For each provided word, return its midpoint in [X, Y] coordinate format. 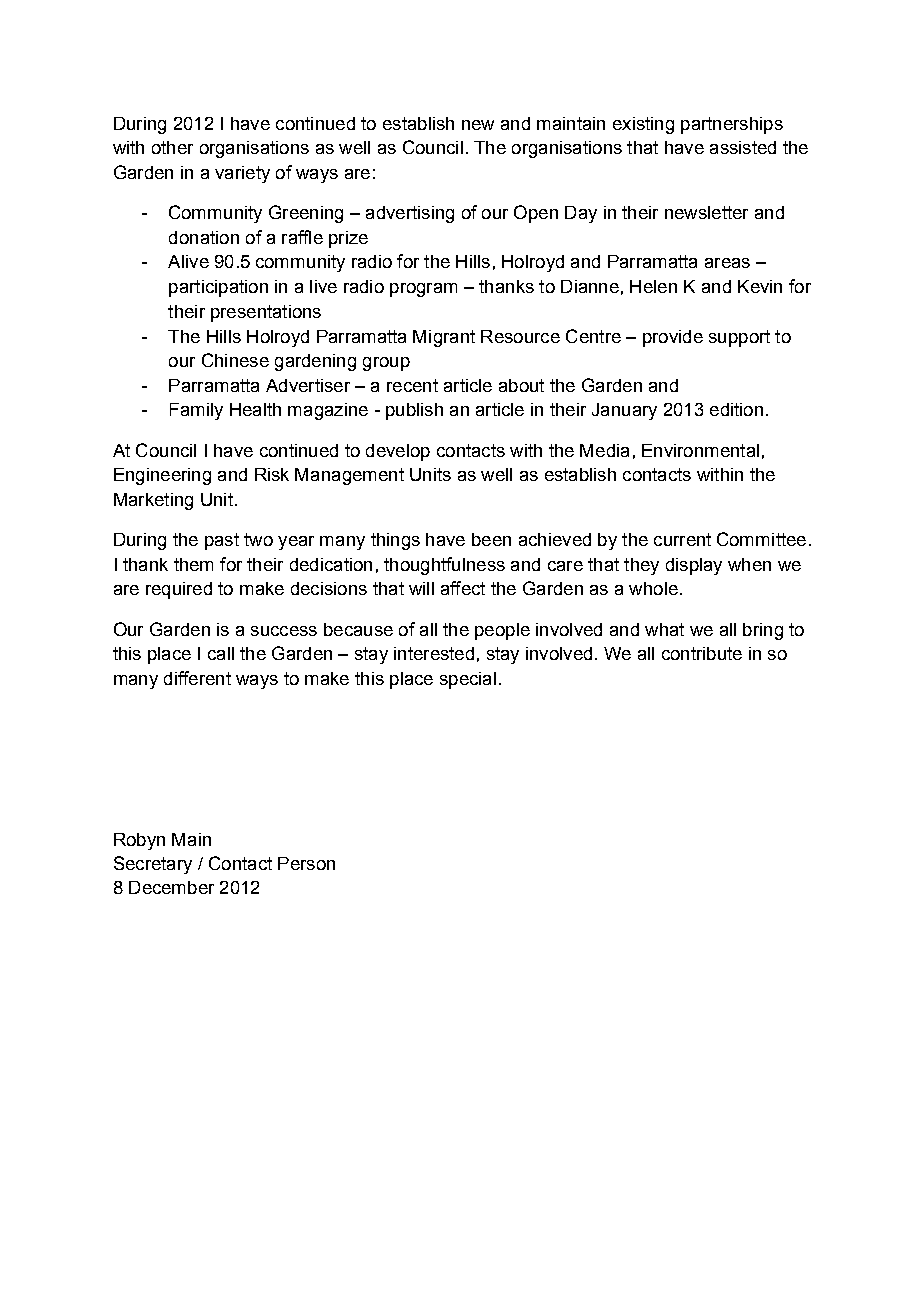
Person [306, 863]
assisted [743, 147]
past [222, 541]
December [171, 887]
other [172, 147]
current [682, 539]
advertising [410, 214]
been [491, 539]
